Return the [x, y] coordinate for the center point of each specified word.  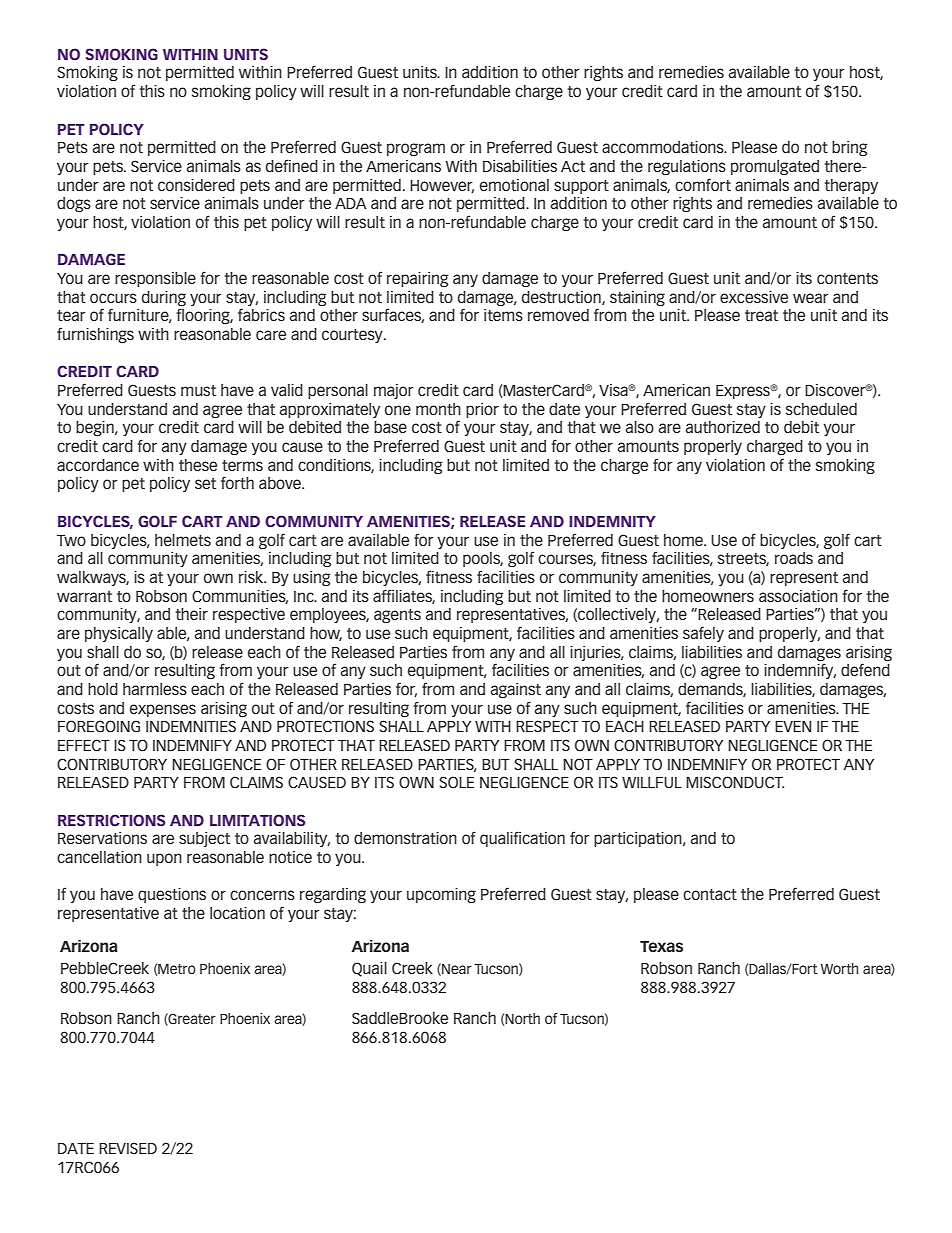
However [442, 186]
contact [710, 894]
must [198, 390]
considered [196, 185]
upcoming [441, 895]
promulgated [775, 167]
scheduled [821, 409]
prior [482, 410]
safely [703, 634]
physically [119, 634]
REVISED [128, 1148]
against [515, 690]
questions [172, 895]
